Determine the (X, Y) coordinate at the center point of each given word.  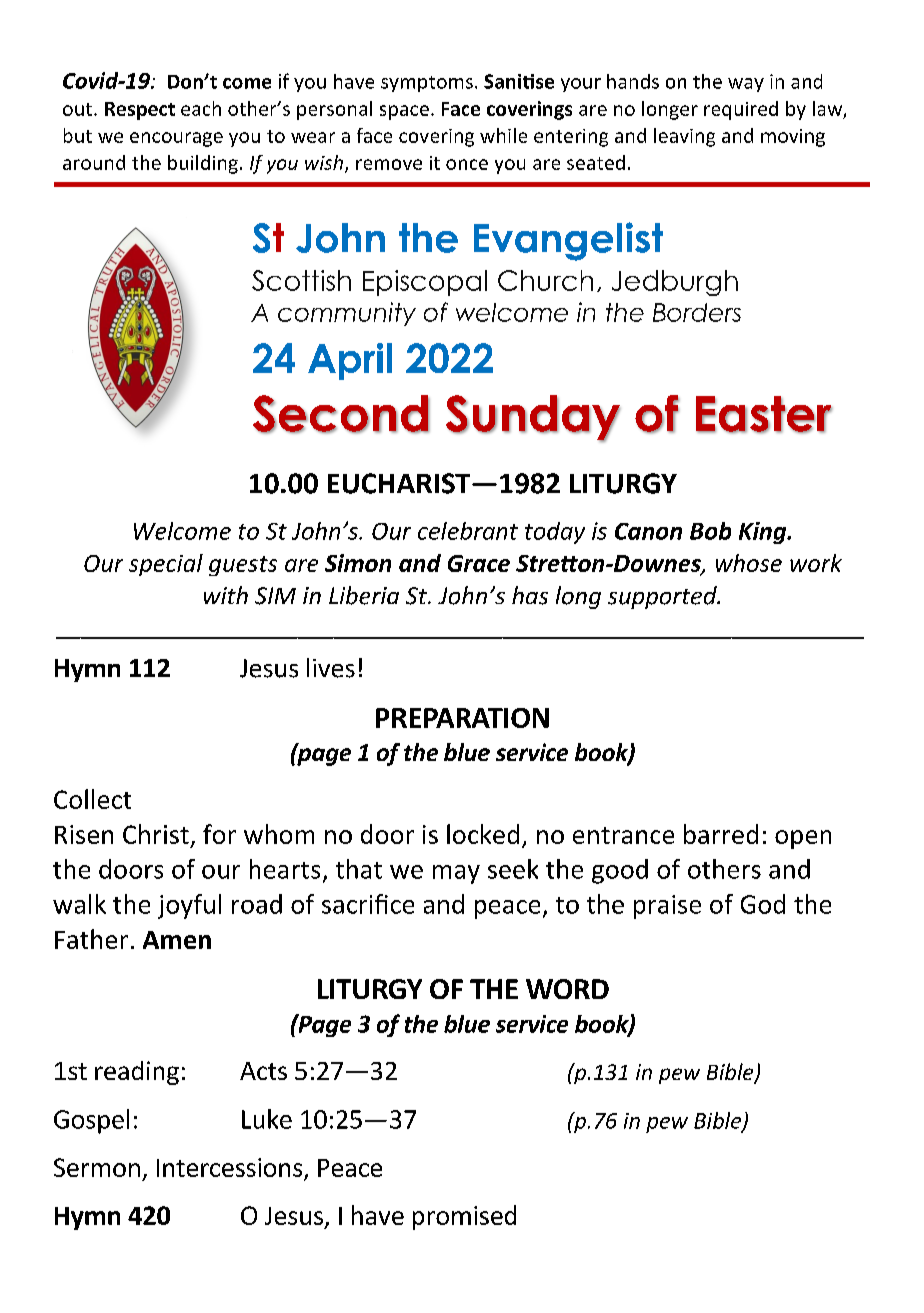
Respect (140, 111)
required (741, 110)
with (226, 595)
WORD (567, 989)
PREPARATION (462, 718)
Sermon (97, 1167)
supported (663, 597)
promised (464, 1217)
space (404, 112)
